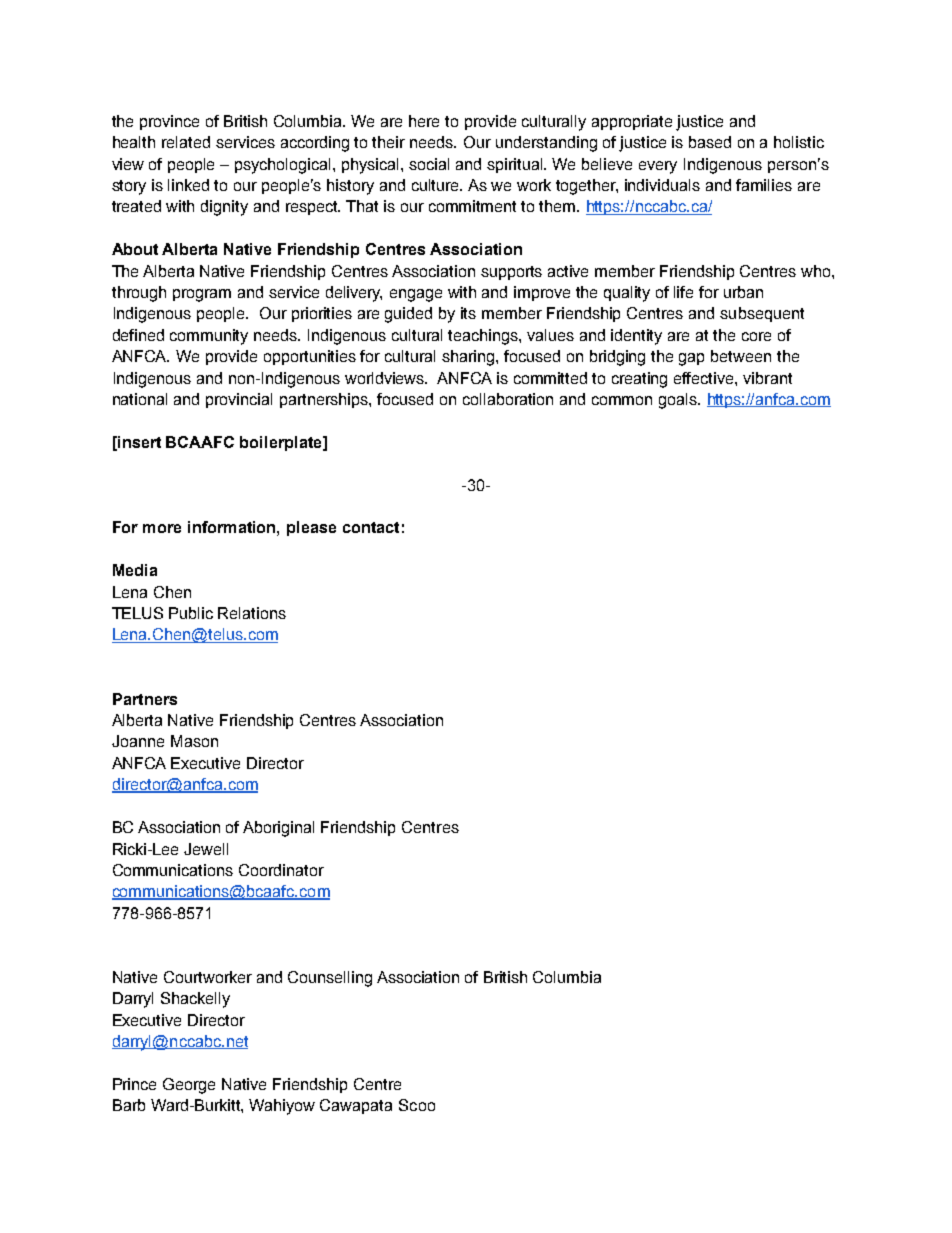 This page has width=952, height=1233. What do you see at coordinates (330, 979) in the page?
I see `Counselling` at bounding box center [330, 979].
